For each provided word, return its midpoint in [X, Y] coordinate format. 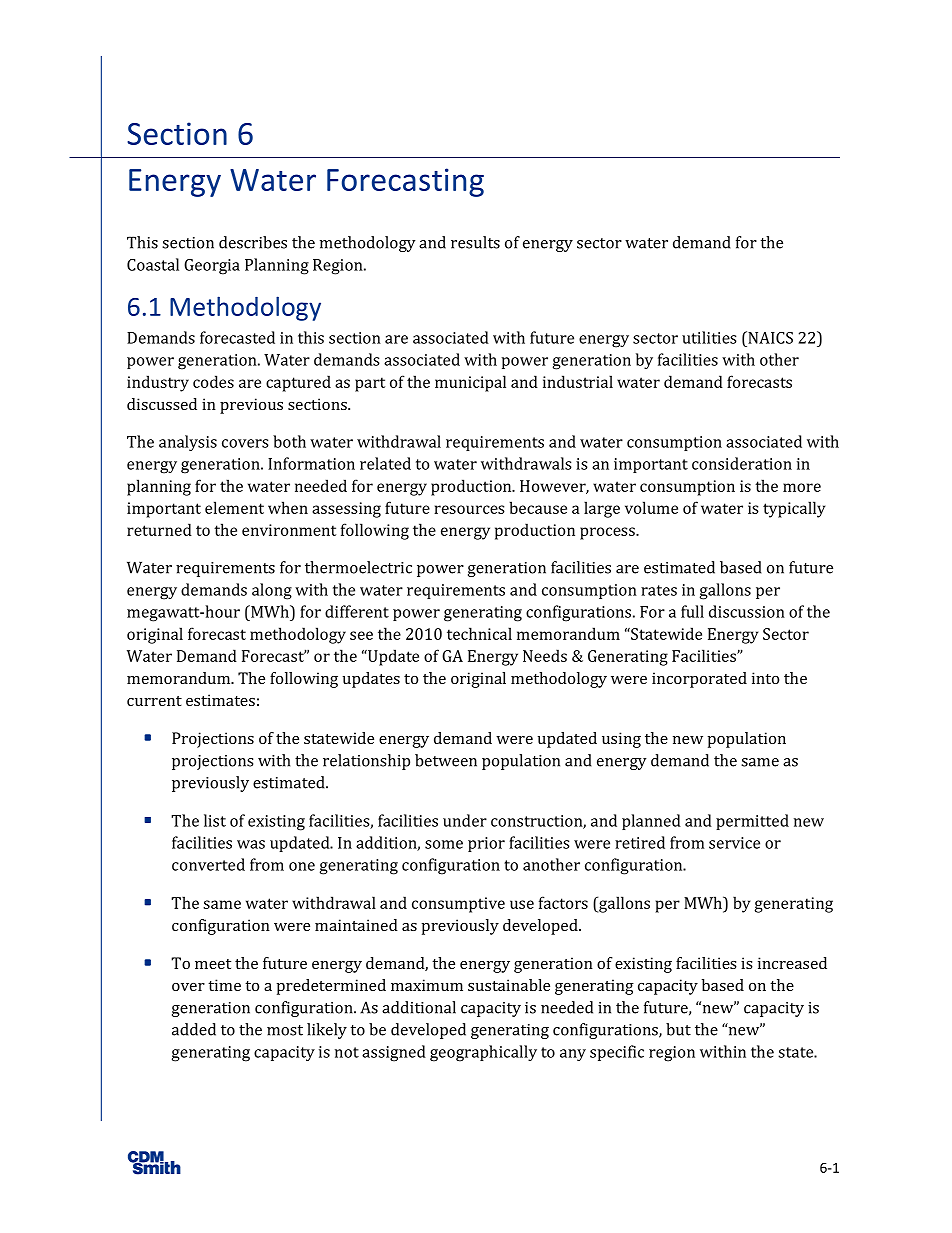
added [194, 1029]
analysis [188, 443]
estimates [220, 700]
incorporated [699, 680]
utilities [709, 337]
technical [479, 633]
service [734, 843]
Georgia [212, 267]
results [475, 242]
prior [486, 844]
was [251, 844]
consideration [742, 463]
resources [469, 509]
